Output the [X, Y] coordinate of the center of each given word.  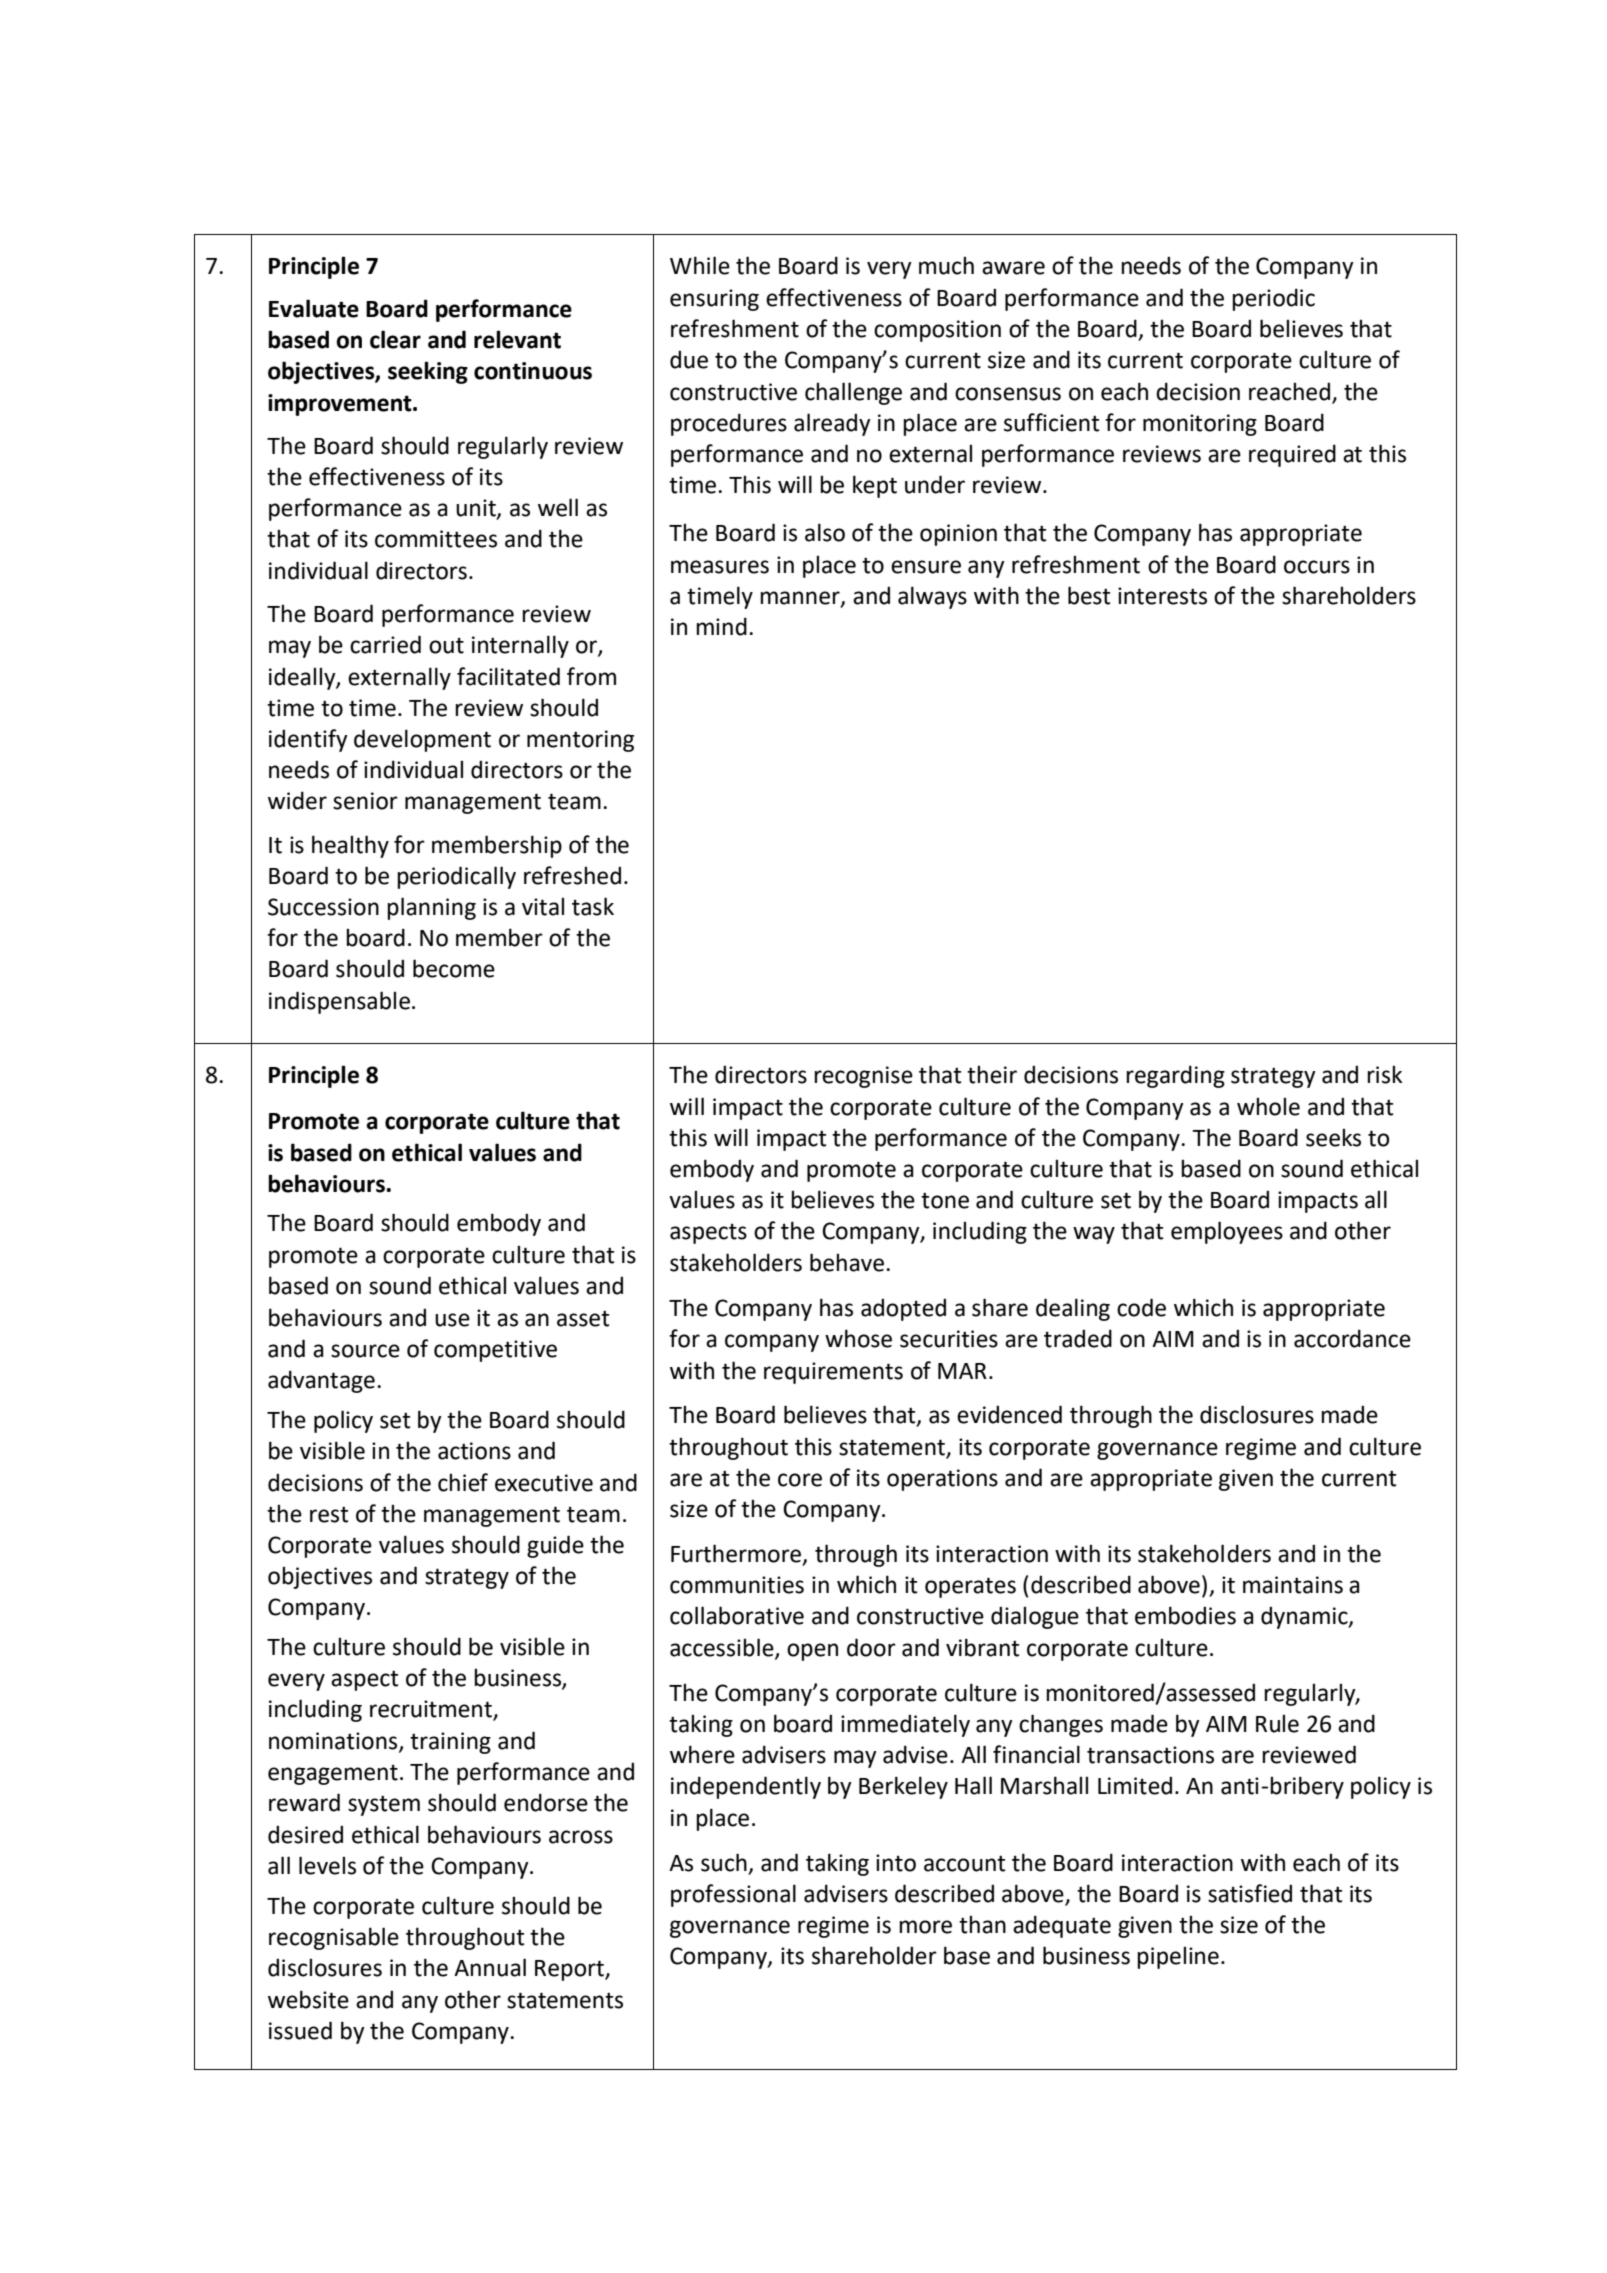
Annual [490, 1967]
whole [1268, 1106]
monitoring [1200, 425]
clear [395, 339]
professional [733, 1895]
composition [937, 331]
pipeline [1178, 1957]
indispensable [339, 1002]
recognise [863, 1077]
